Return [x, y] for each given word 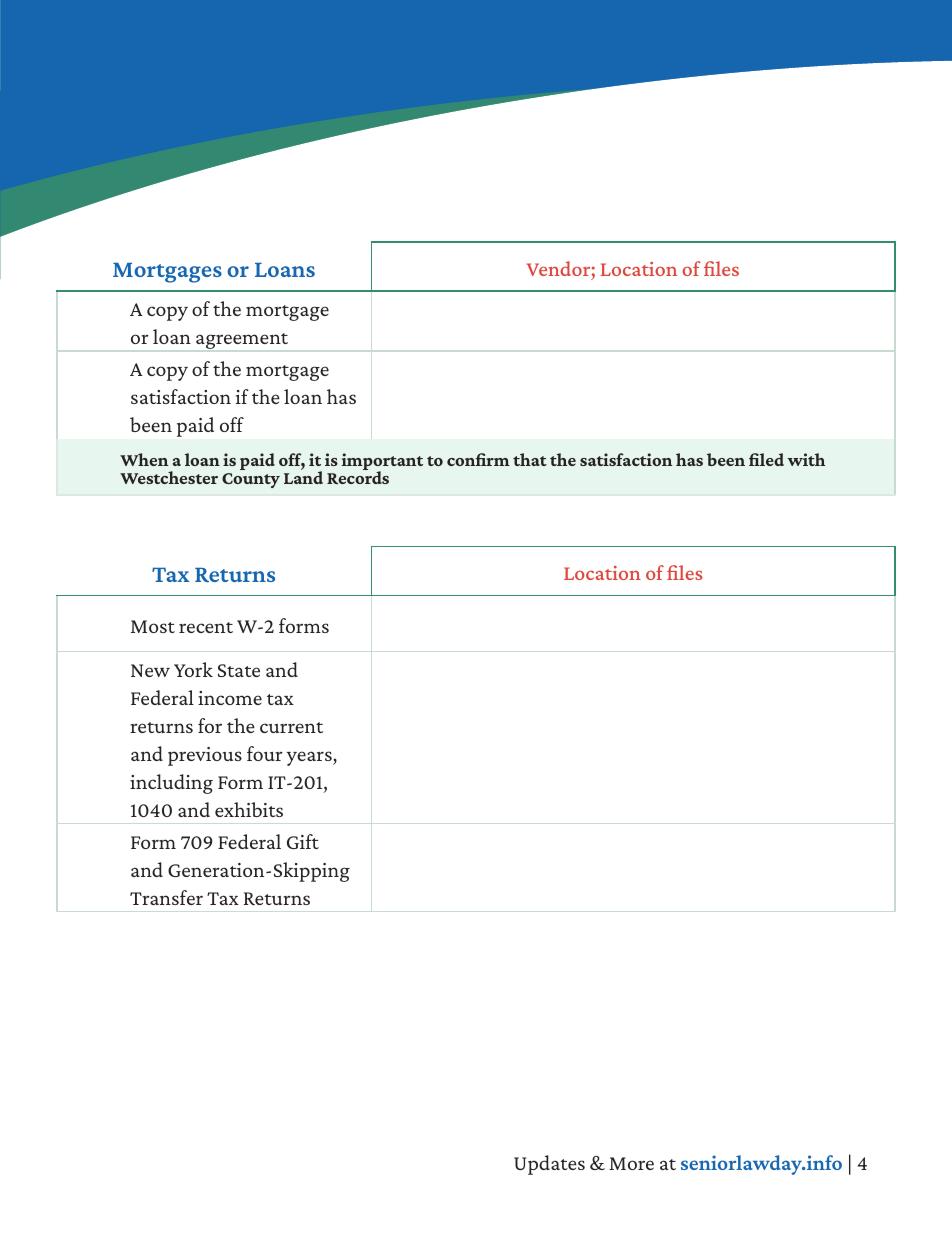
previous [205, 756]
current [291, 727]
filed [766, 459]
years [310, 758]
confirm [478, 459]
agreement [242, 341]
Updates [549, 1165]
